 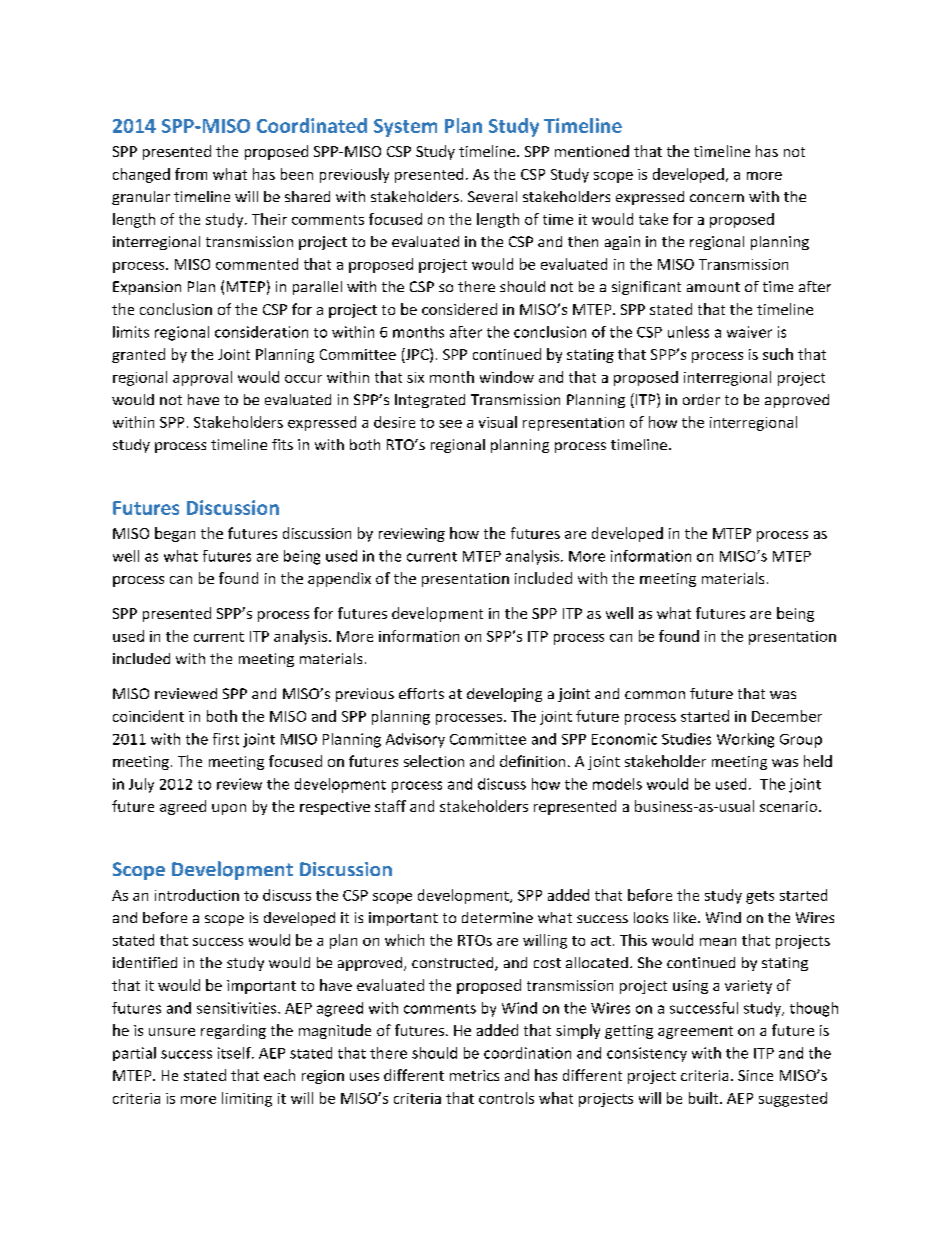 What do you see at coordinates (235, 1053) in the screenshot?
I see `itself` at bounding box center [235, 1053].
